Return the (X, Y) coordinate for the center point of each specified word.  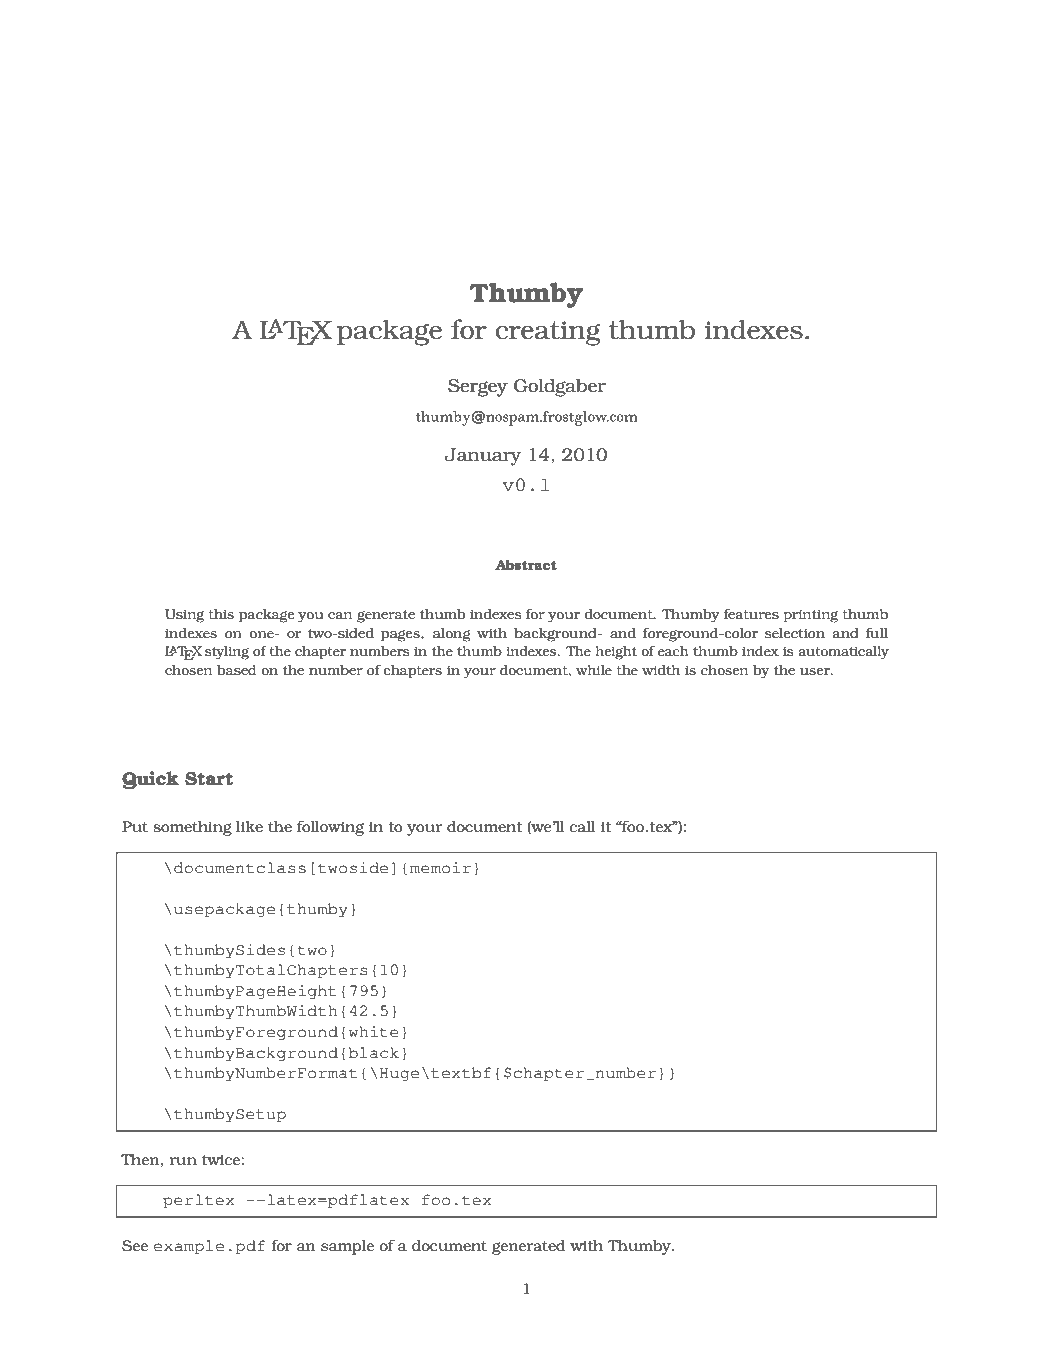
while (594, 670)
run (183, 1161)
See (135, 1245)
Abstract (526, 565)
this (221, 614)
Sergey (478, 388)
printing (810, 616)
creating (548, 333)
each (673, 651)
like (249, 826)
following (330, 828)
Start (209, 779)
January (483, 457)
